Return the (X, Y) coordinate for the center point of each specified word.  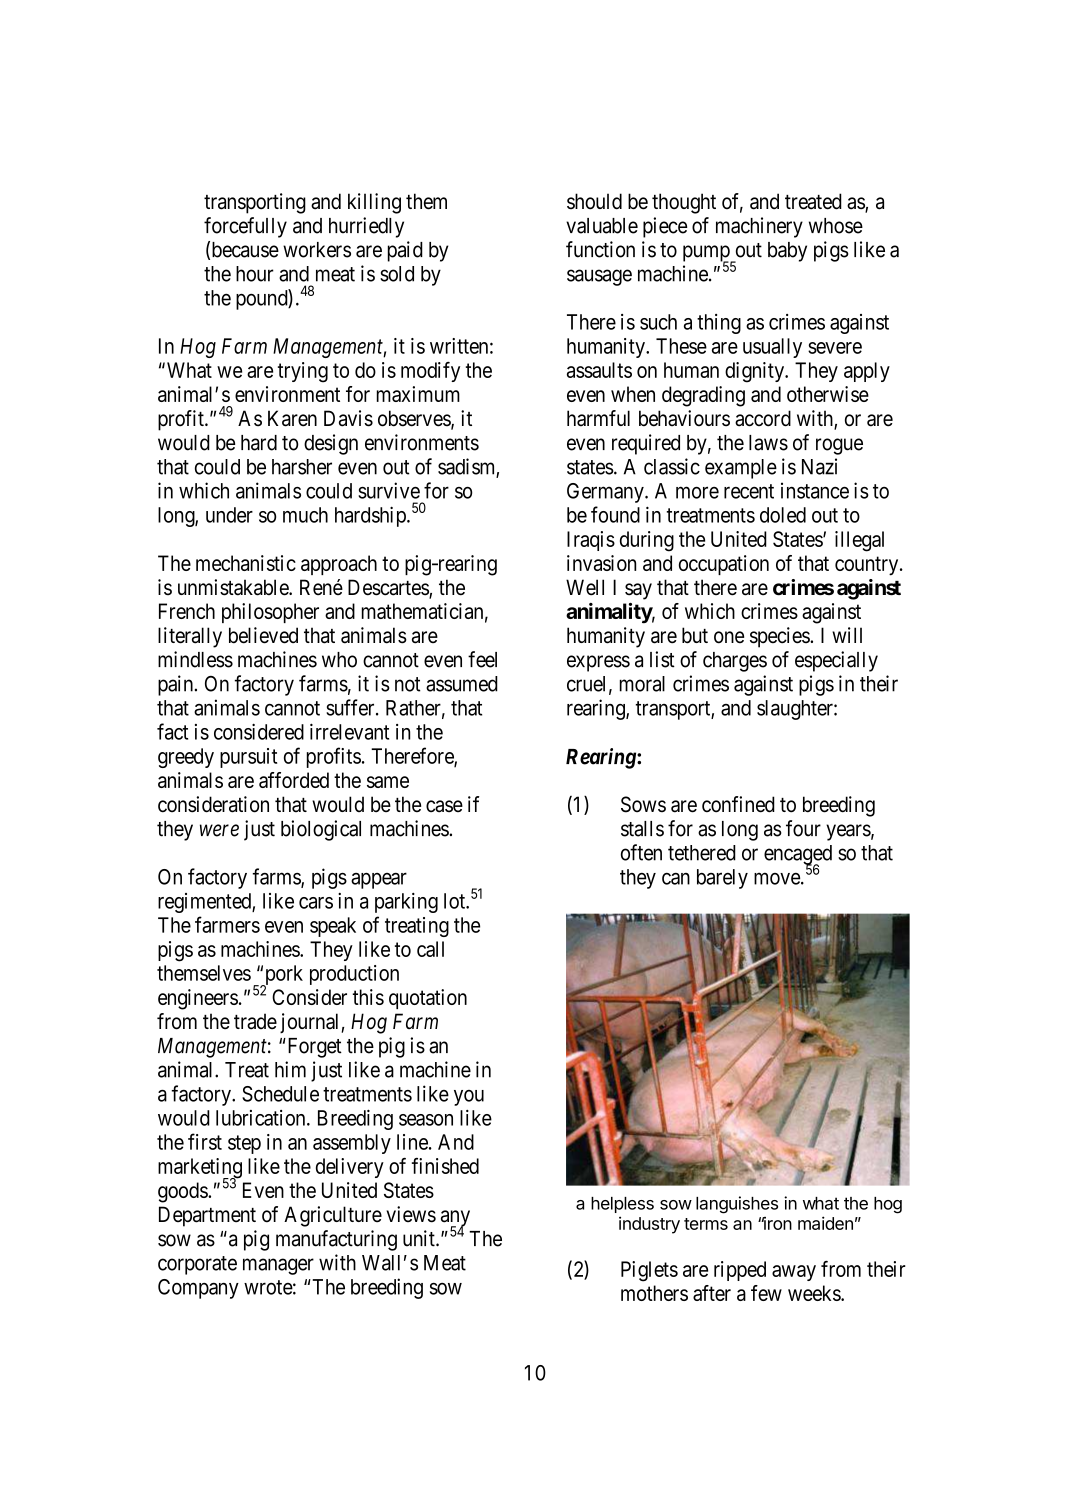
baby (787, 252)
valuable (602, 226)
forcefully (245, 227)
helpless (622, 1205)
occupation (724, 565)
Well (585, 587)
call (430, 949)
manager (278, 1266)
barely (722, 879)
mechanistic (246, 563)
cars (316, 903)
